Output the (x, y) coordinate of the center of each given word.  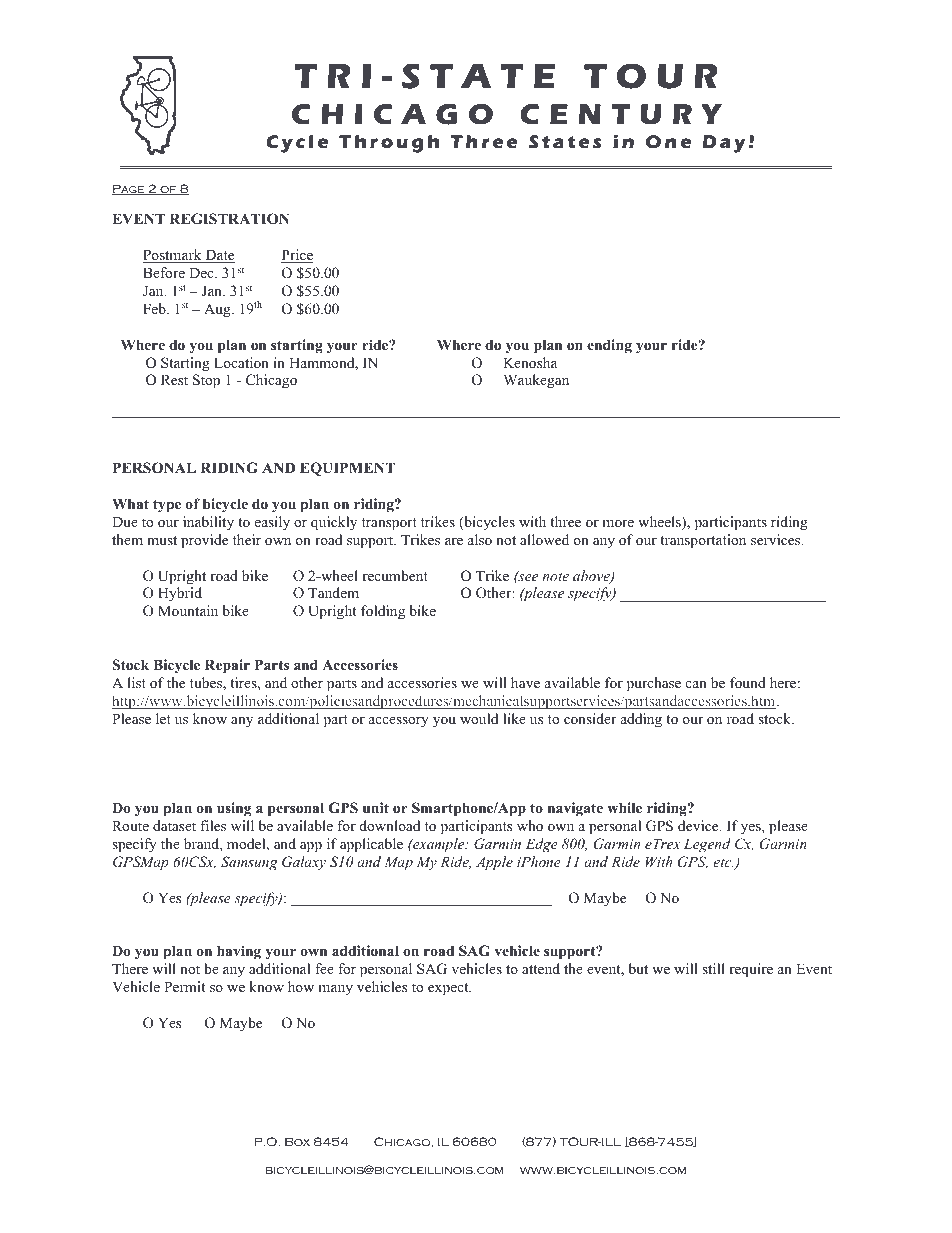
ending (609, 346)
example (439, 845)
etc (723, 862)
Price (297, 256)
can (696, 684)
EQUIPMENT (347, 469)
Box (297, 1141)
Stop (206, 381)
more (618, 523)
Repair (227, 666)
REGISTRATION (229, 219)
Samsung (249, 863)
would (479, 718)
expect (449, 989)
